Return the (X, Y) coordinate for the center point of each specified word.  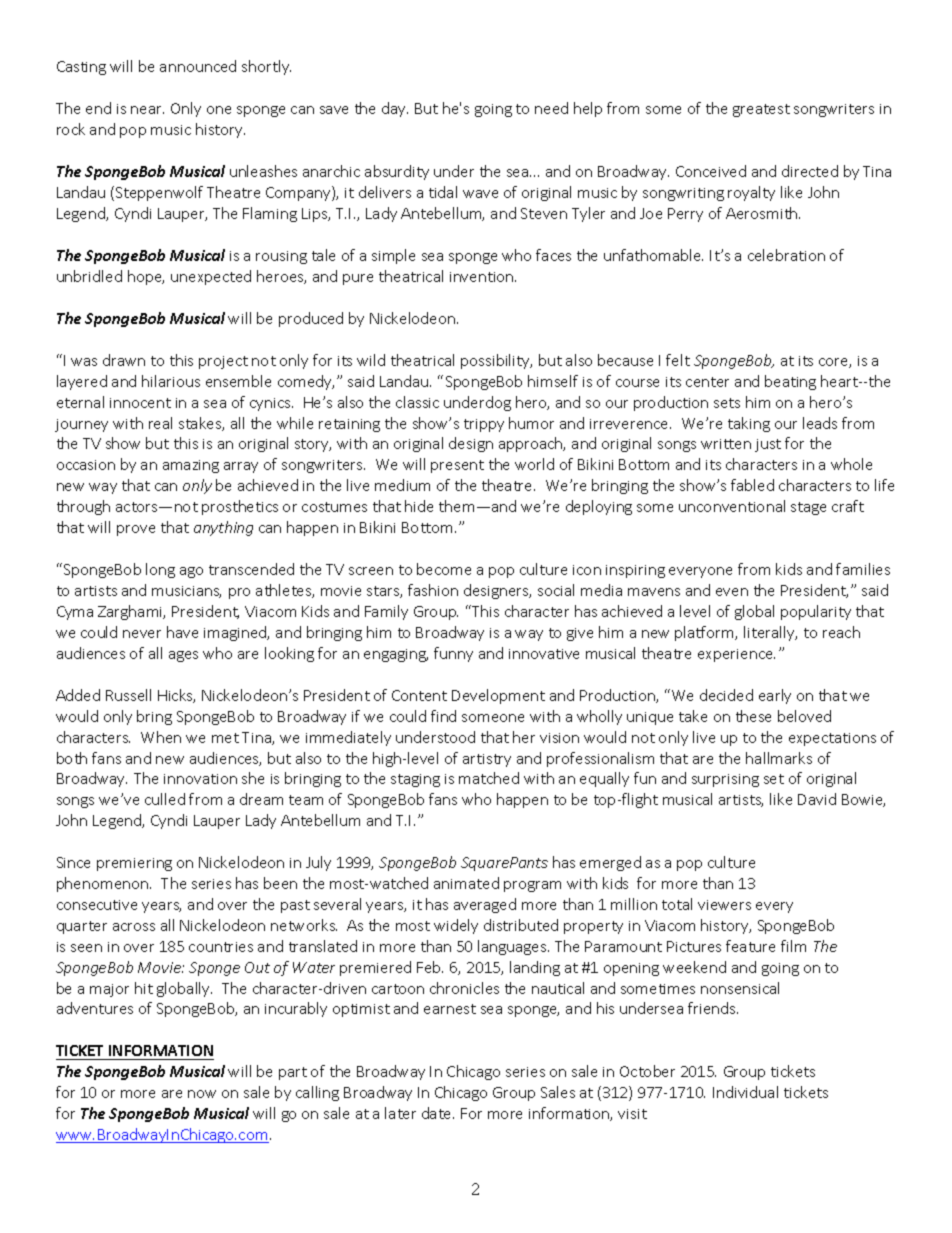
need (551, 108)
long (160, 570)
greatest (761, 110)
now (202, 1094)
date (438, 1113)
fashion (433, 590)
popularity (816, 612)
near (147, 110)
